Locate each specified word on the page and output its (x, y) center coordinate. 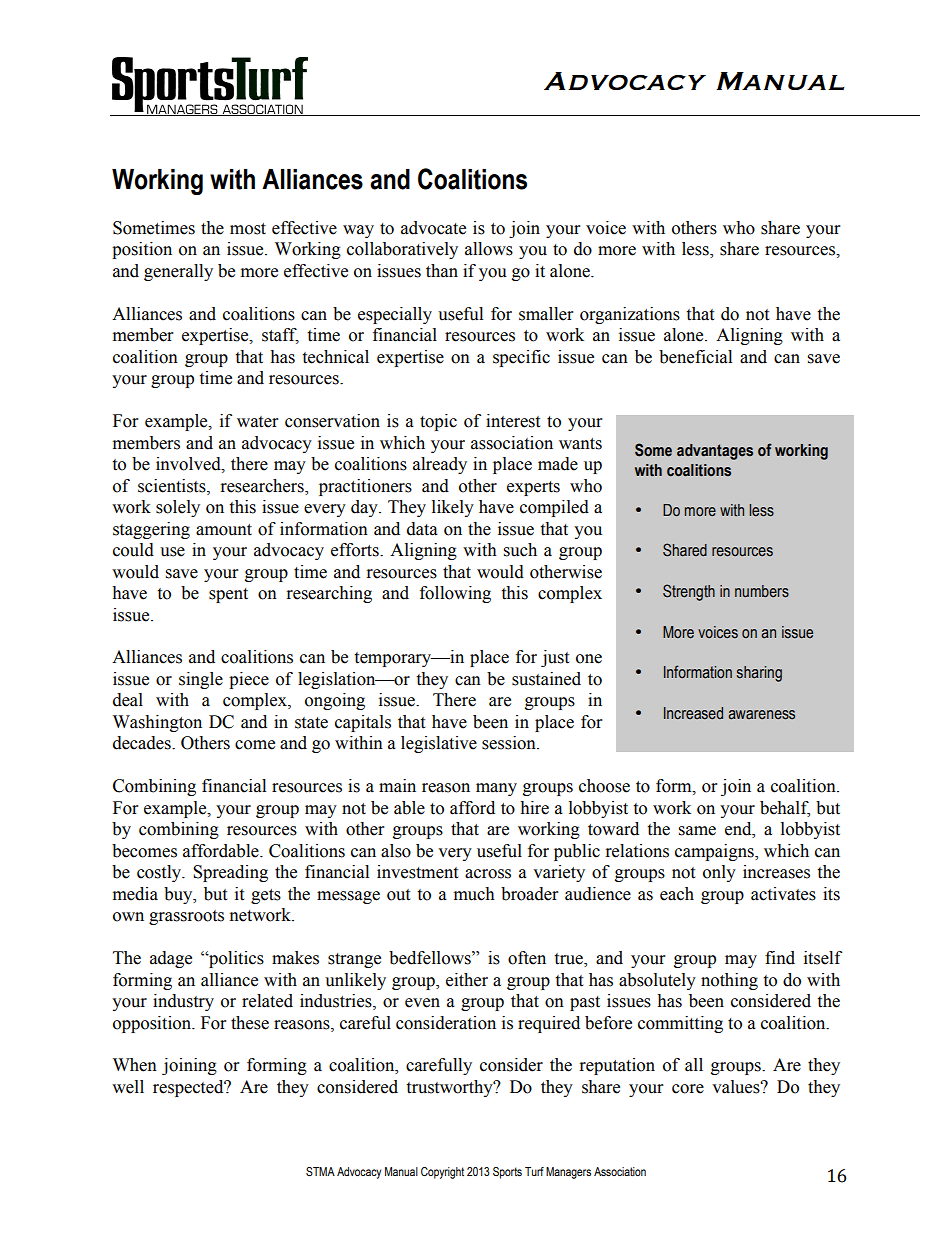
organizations (630, 315)
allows (489, 249)
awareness (761, 715)
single (201, 680)
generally (178, 272)
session (510, 743)
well (128, 1087)
